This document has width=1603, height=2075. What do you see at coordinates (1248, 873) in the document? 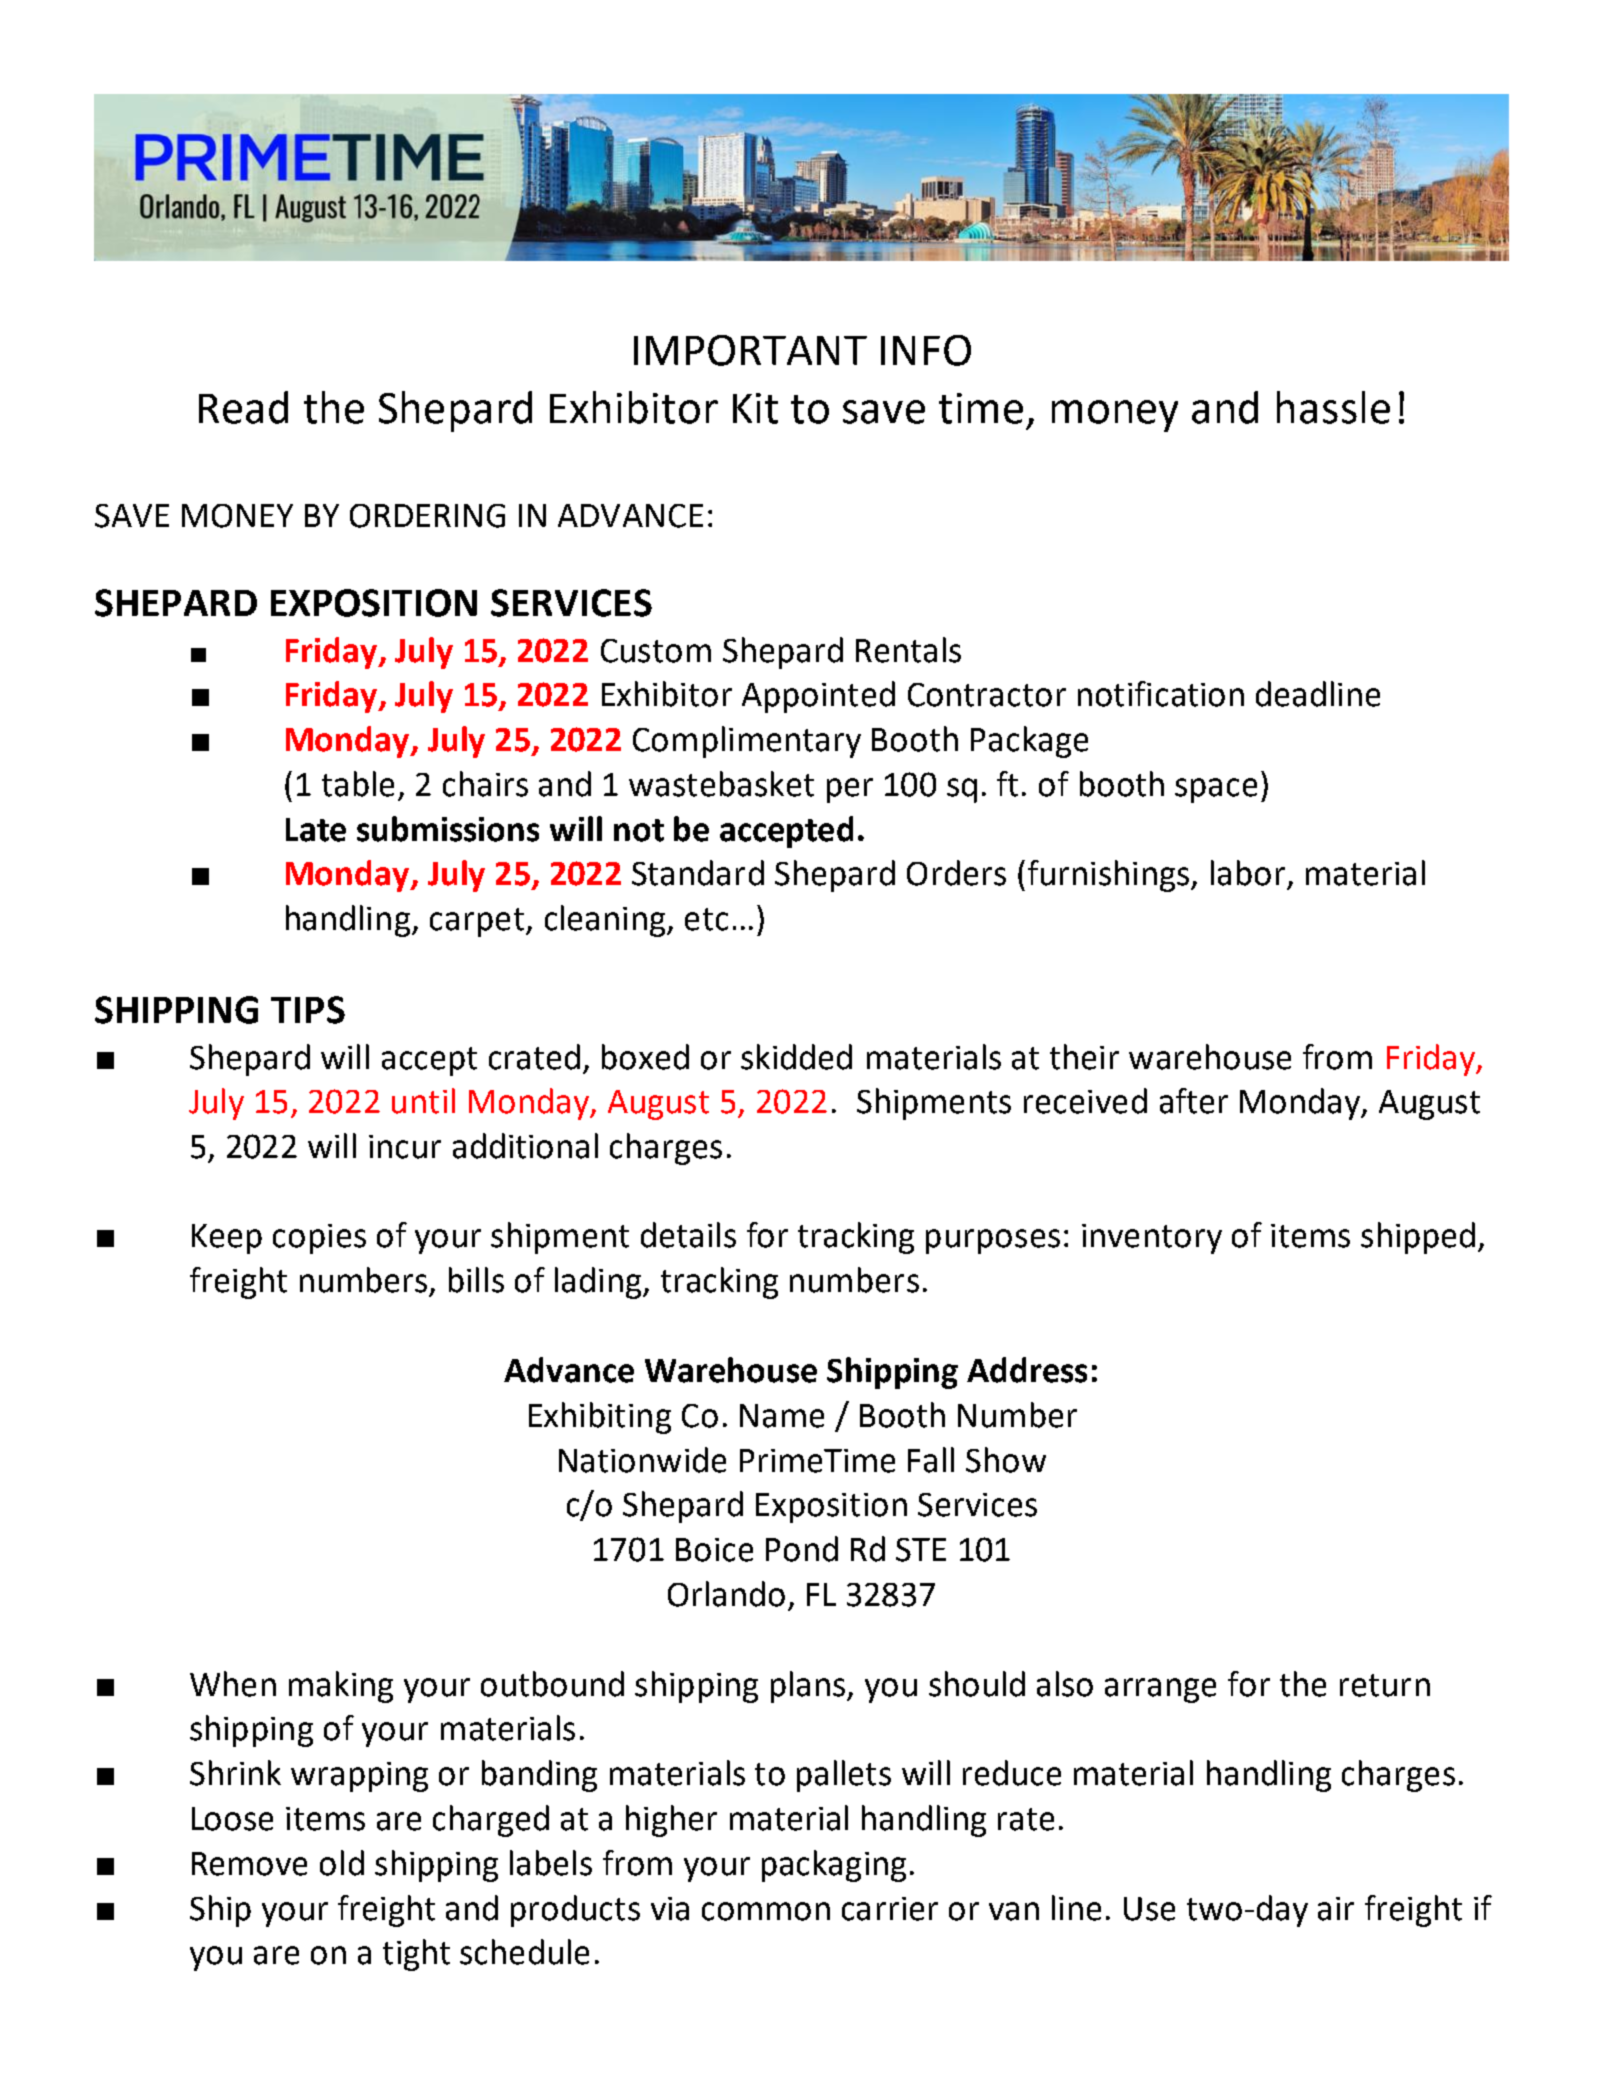
I see `labor` at bounding box center [1248, 873].
